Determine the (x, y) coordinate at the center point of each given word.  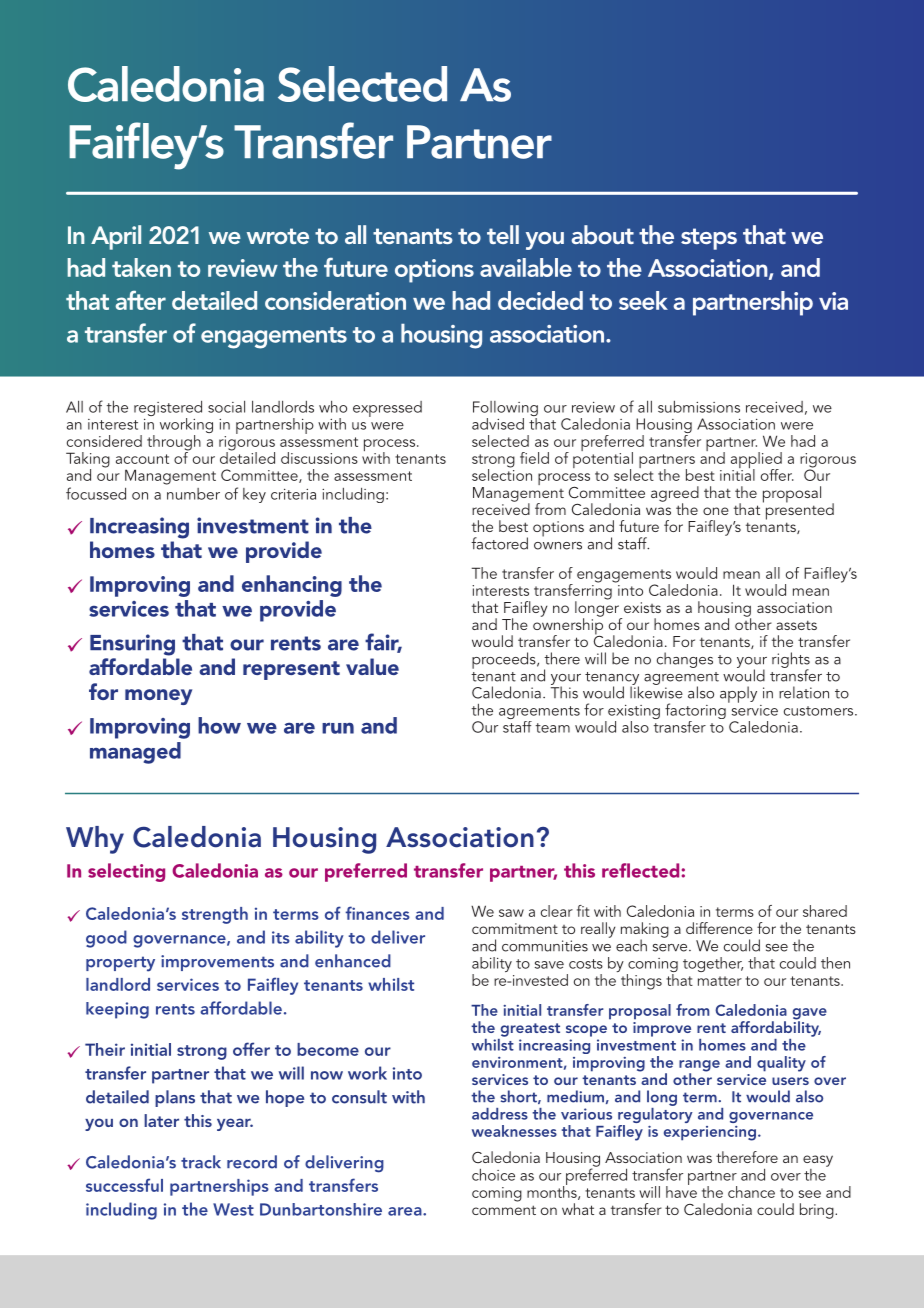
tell (503, 234)
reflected (640, 870)
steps (709, 239)
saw (511, 913)
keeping (117, 1010)
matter (720, 981)
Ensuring (132, 645)
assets (796, 625)
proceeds (505, 660)
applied (756, 461)
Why (95, 840)
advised (498, 424)
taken (141, 267)
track (201, 1162)
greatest (530, 1030)
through (174, 444)
